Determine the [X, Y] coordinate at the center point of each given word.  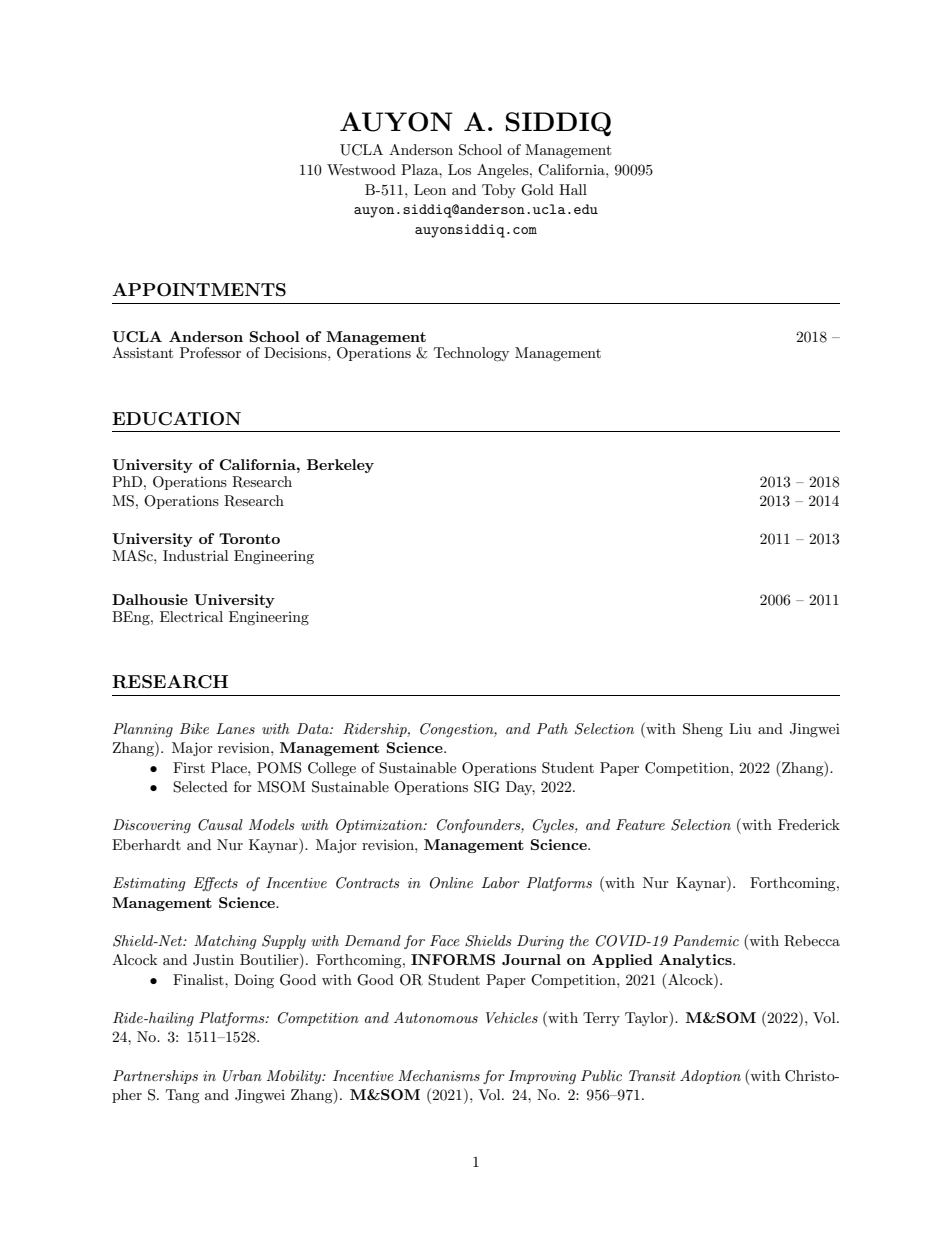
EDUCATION [176, 419]
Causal [220, 825]
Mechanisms [439, 1075]
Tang [183, 1096]
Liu [740, 728]
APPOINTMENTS [199, 290]
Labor [501, 882]
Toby [499, 191]
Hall [573, 189]
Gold [537, 190]
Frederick [809, 824]
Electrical [191, 616]
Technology [471, 354]
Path [552, 728]
